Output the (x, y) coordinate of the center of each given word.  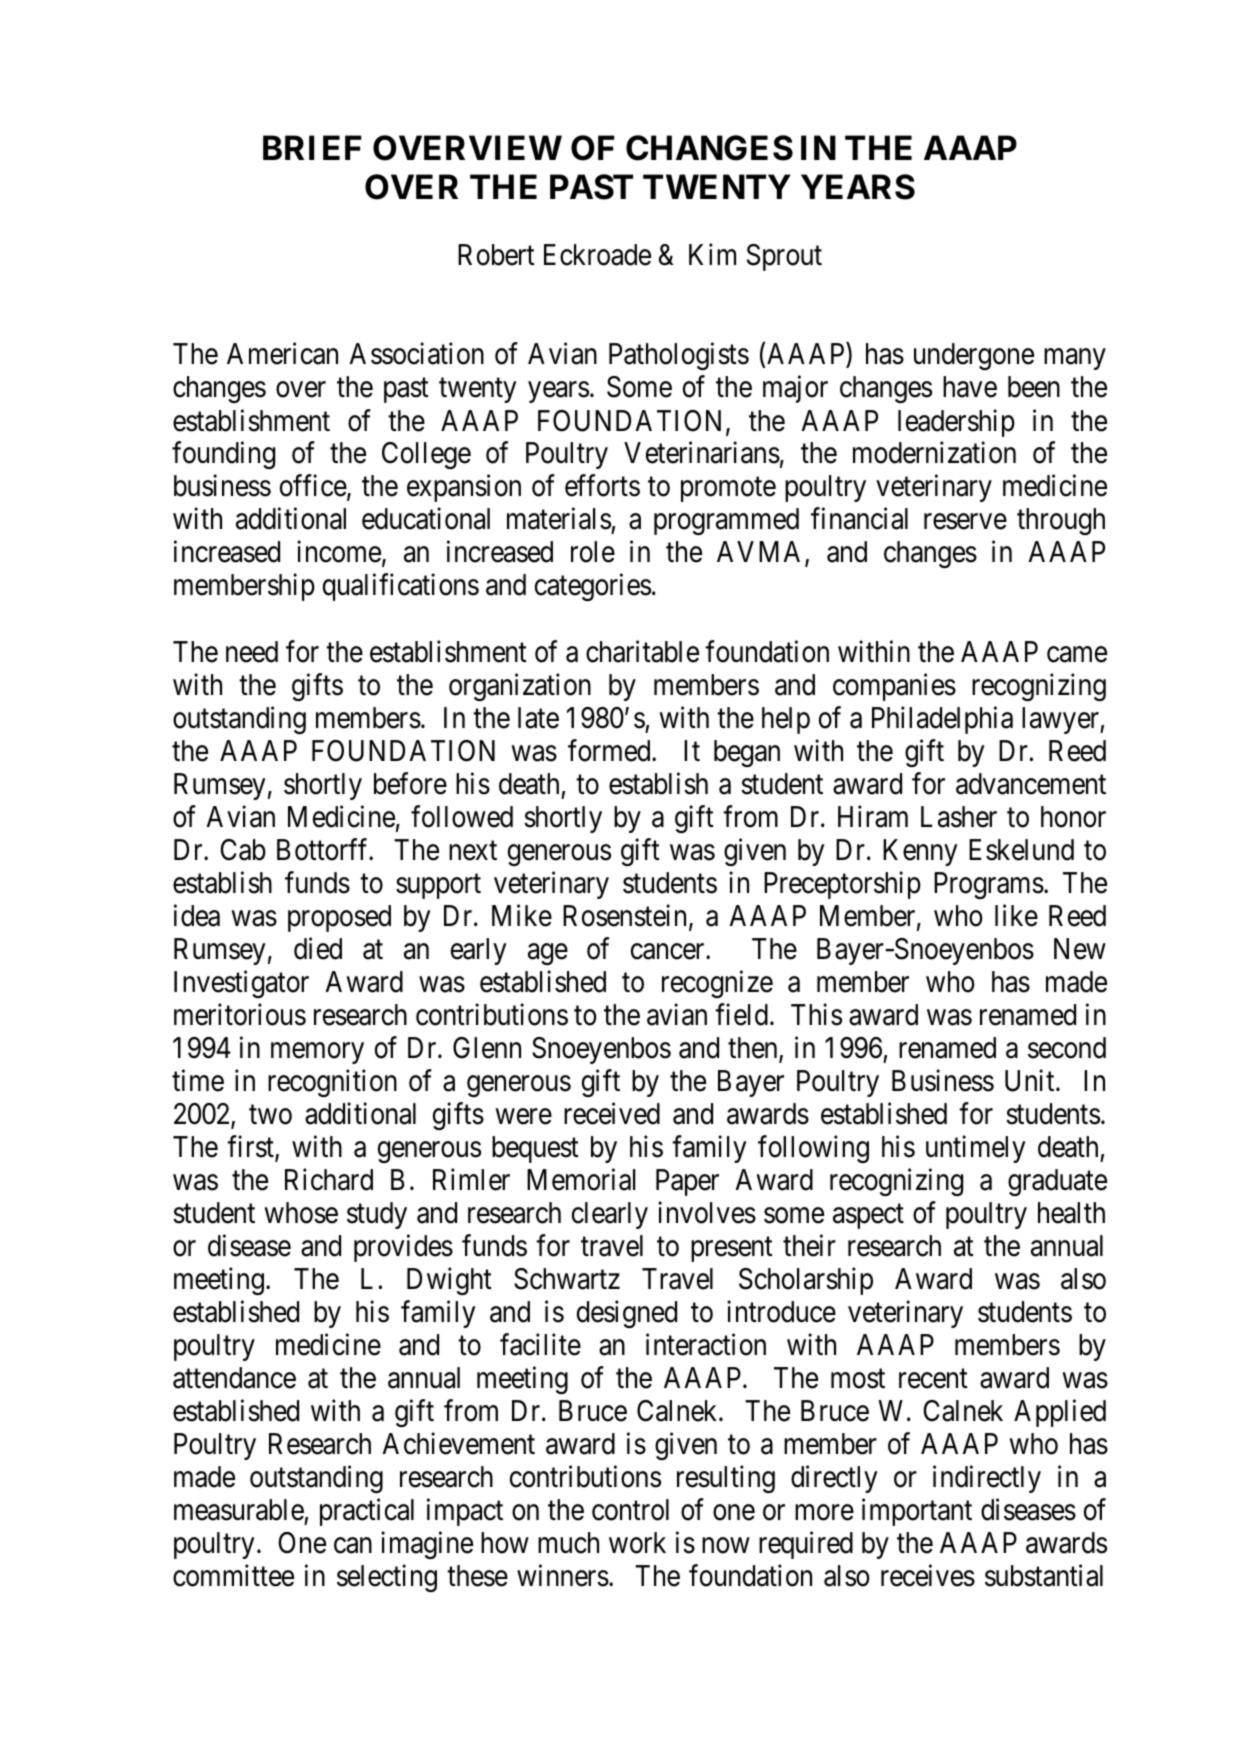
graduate (1057, 1182)
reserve (965, 522)
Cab (243, 850)
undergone (974, 356)
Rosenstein (626, 916)
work (637, 1543)
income (339, 552)
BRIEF (312, 148)
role (593, 552)
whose (301, 1213)
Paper (687, 1182)
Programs (989, 885)
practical (367, 1512)
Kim (712, 254)
